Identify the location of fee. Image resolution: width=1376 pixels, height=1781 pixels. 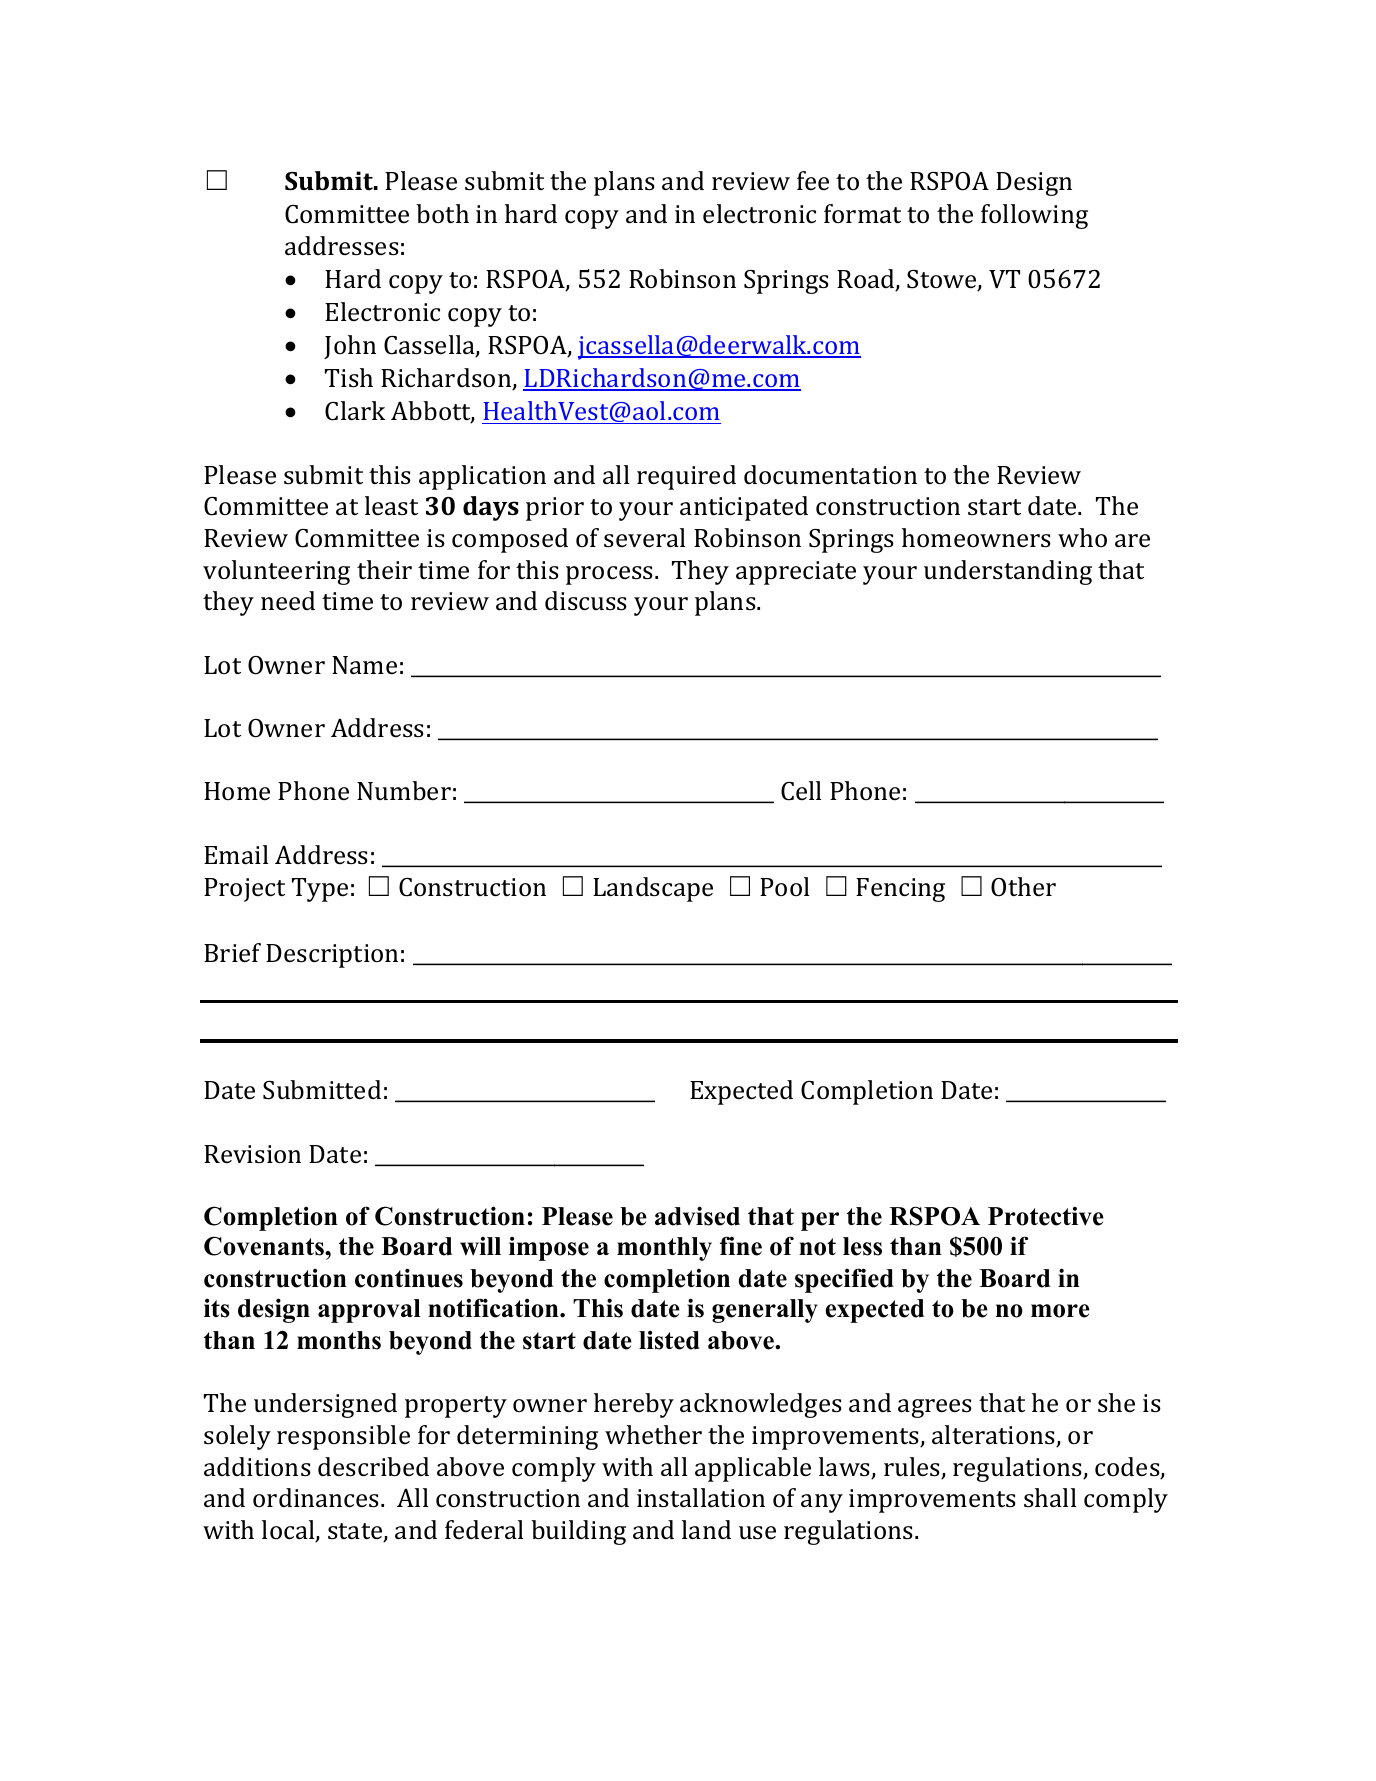
(813, 180).
